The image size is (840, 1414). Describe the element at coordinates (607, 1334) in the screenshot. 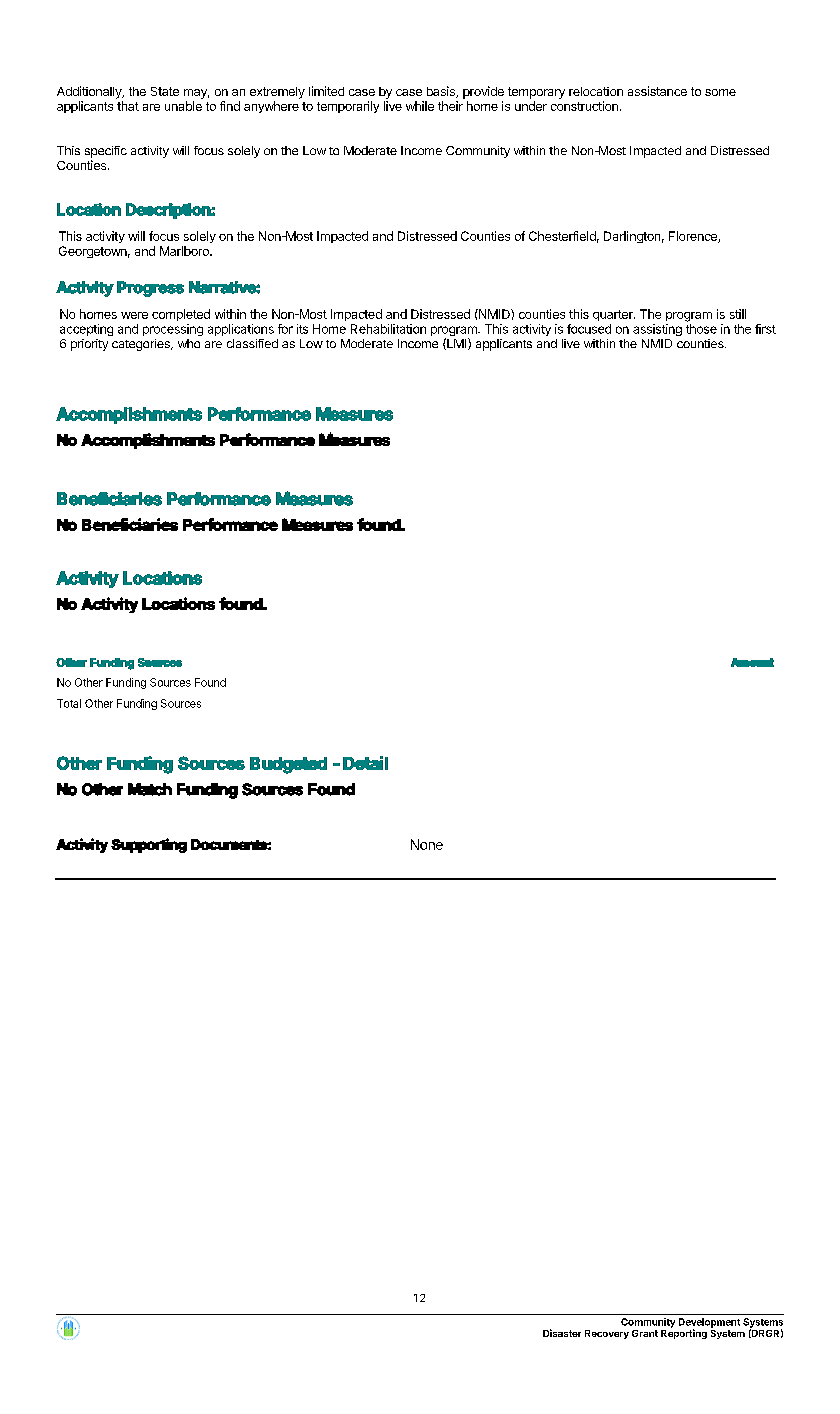

I see `Recovery` at that location.
